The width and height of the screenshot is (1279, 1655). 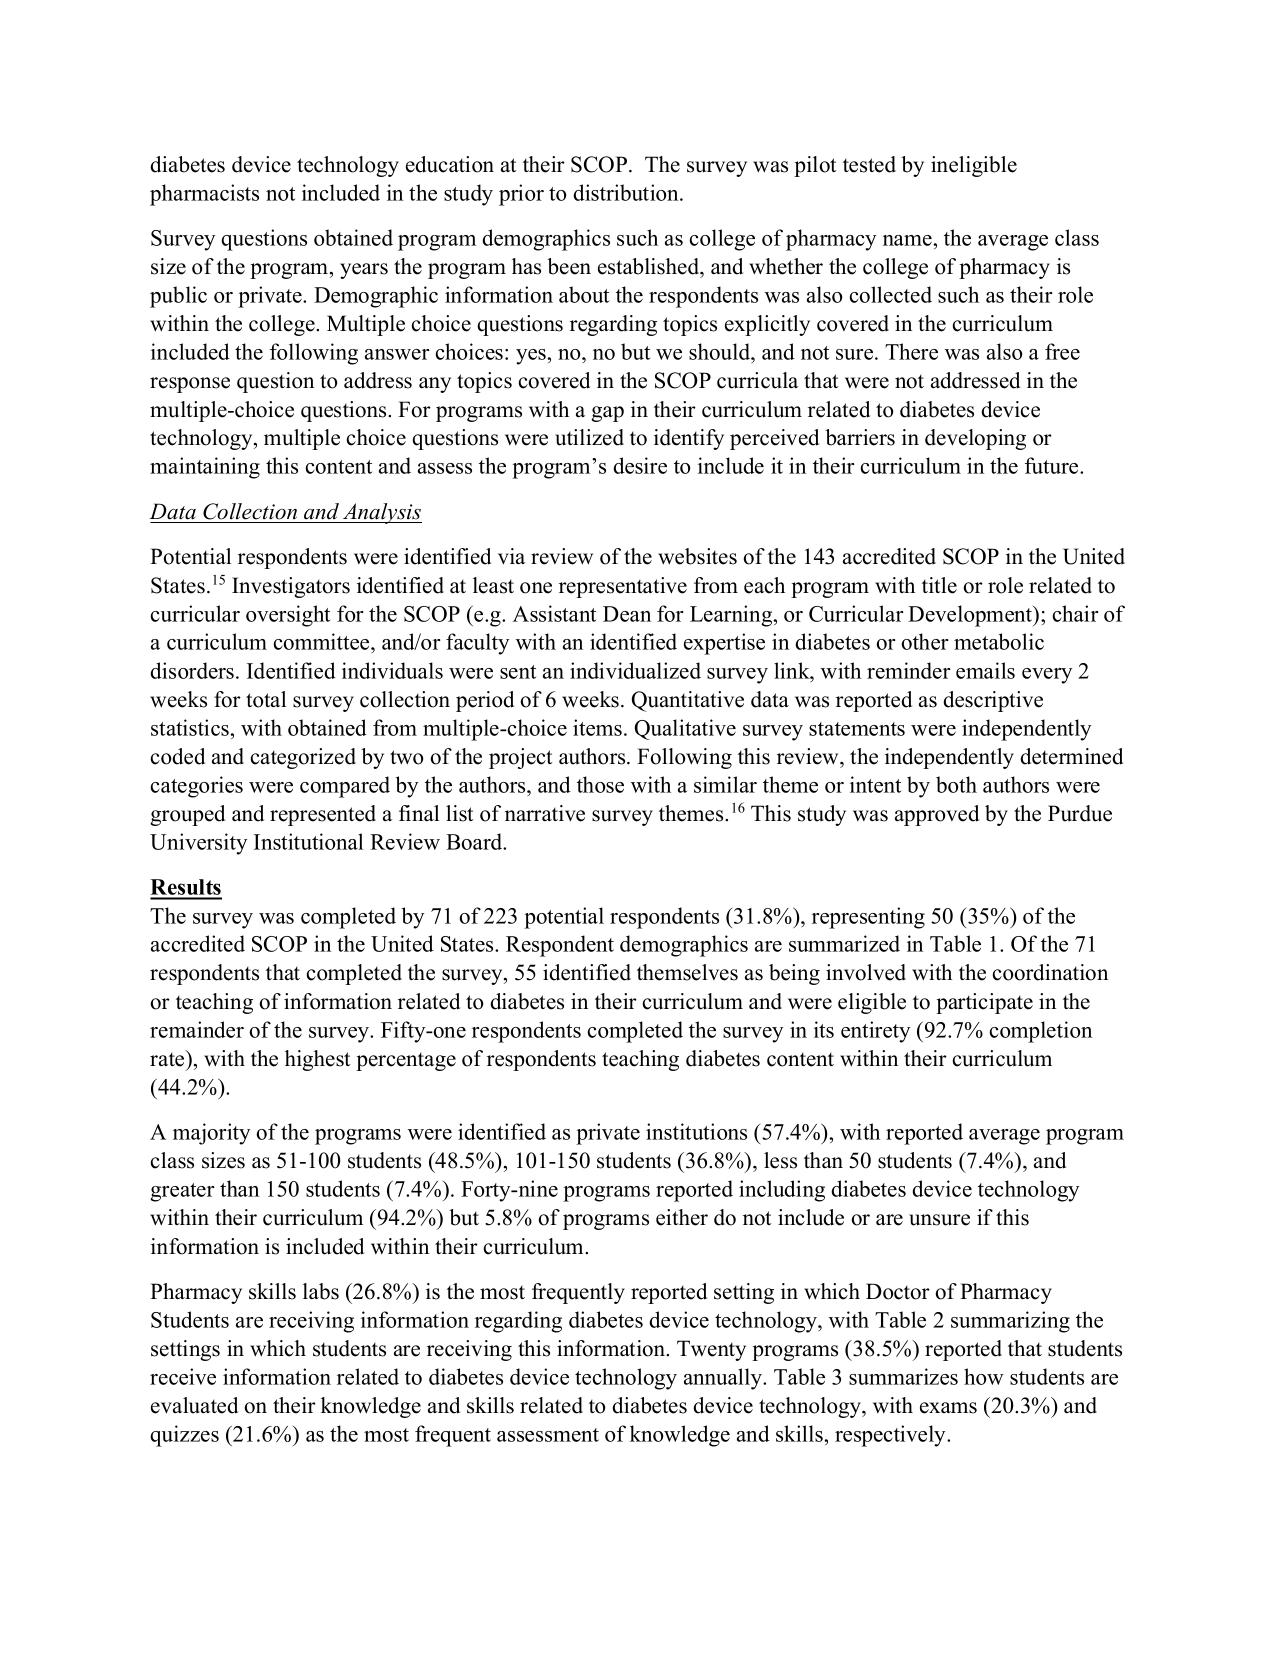 What do you see at coordinates (627, 192) in the screenshot?
I see `distribution` at bounding box center [627, 192].
